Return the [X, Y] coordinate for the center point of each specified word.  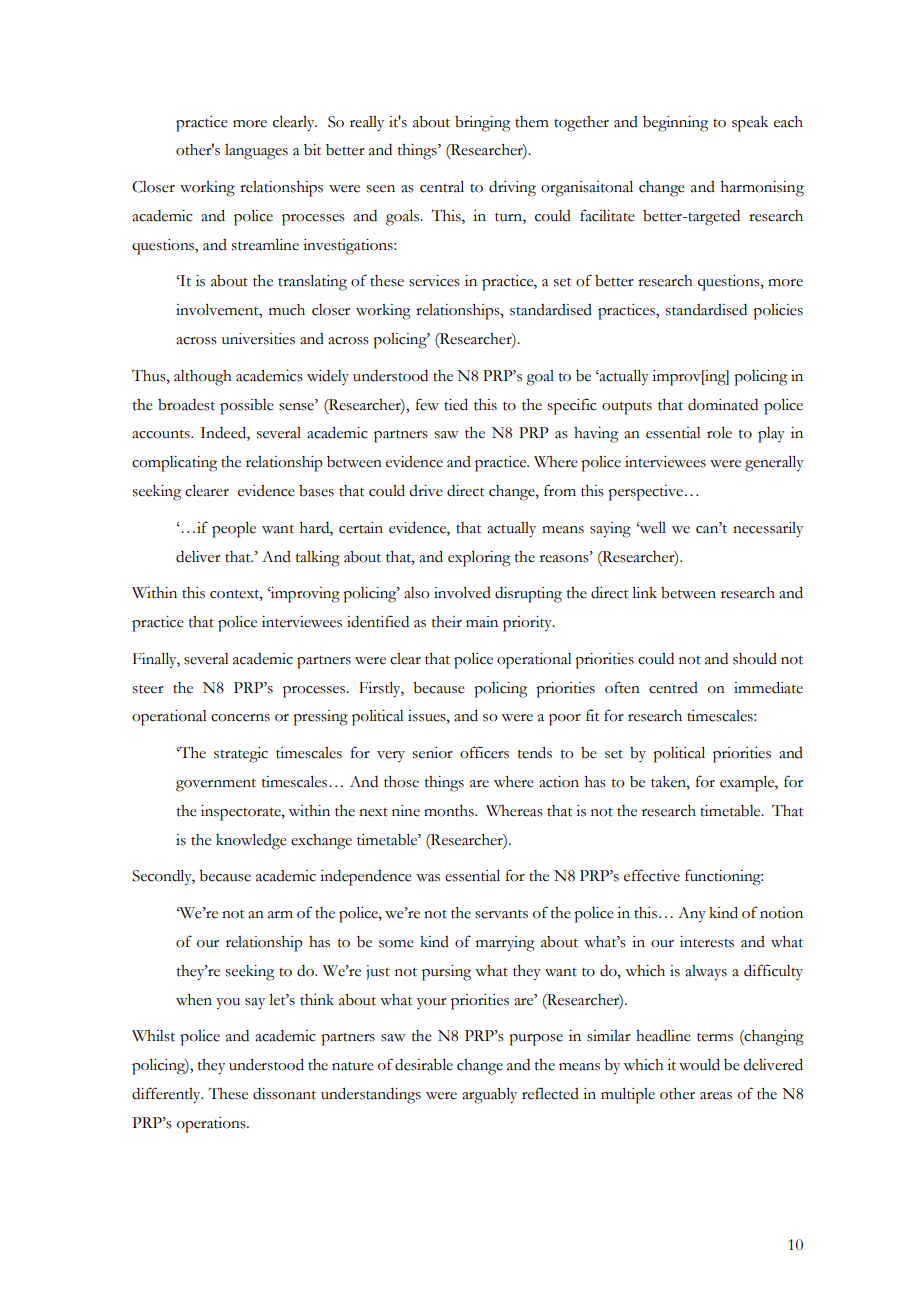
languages [256, 152]
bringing [482, 124]
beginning [675, 124]
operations [212, 1125]
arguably [489, 1096]
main [482, 622]
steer [148, 689]
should [755, 659]
